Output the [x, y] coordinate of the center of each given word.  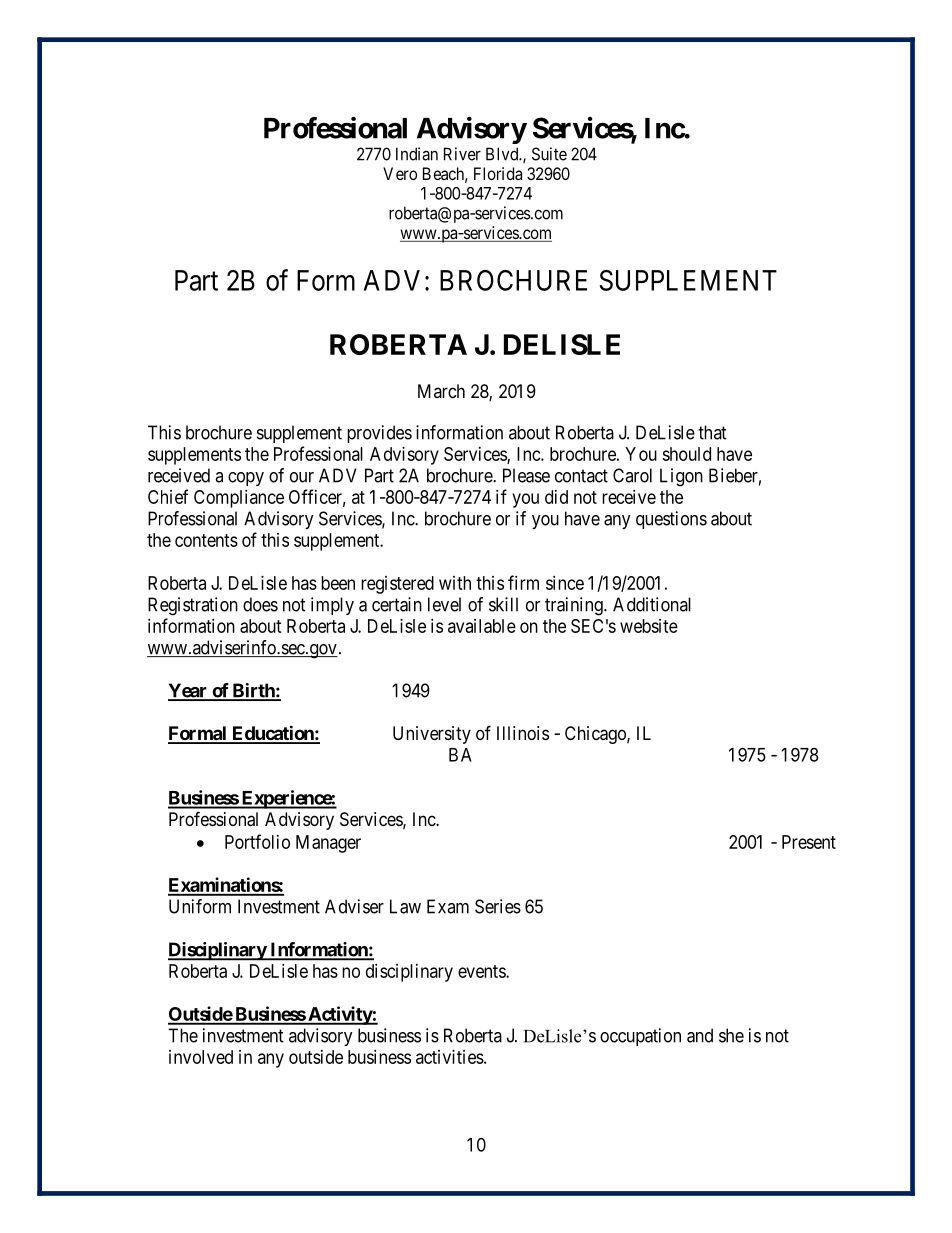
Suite [549, 154]
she [731, 1035]
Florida [498, 173]
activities [450, 1057]
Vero [400, 173]
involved [201, 1057]
